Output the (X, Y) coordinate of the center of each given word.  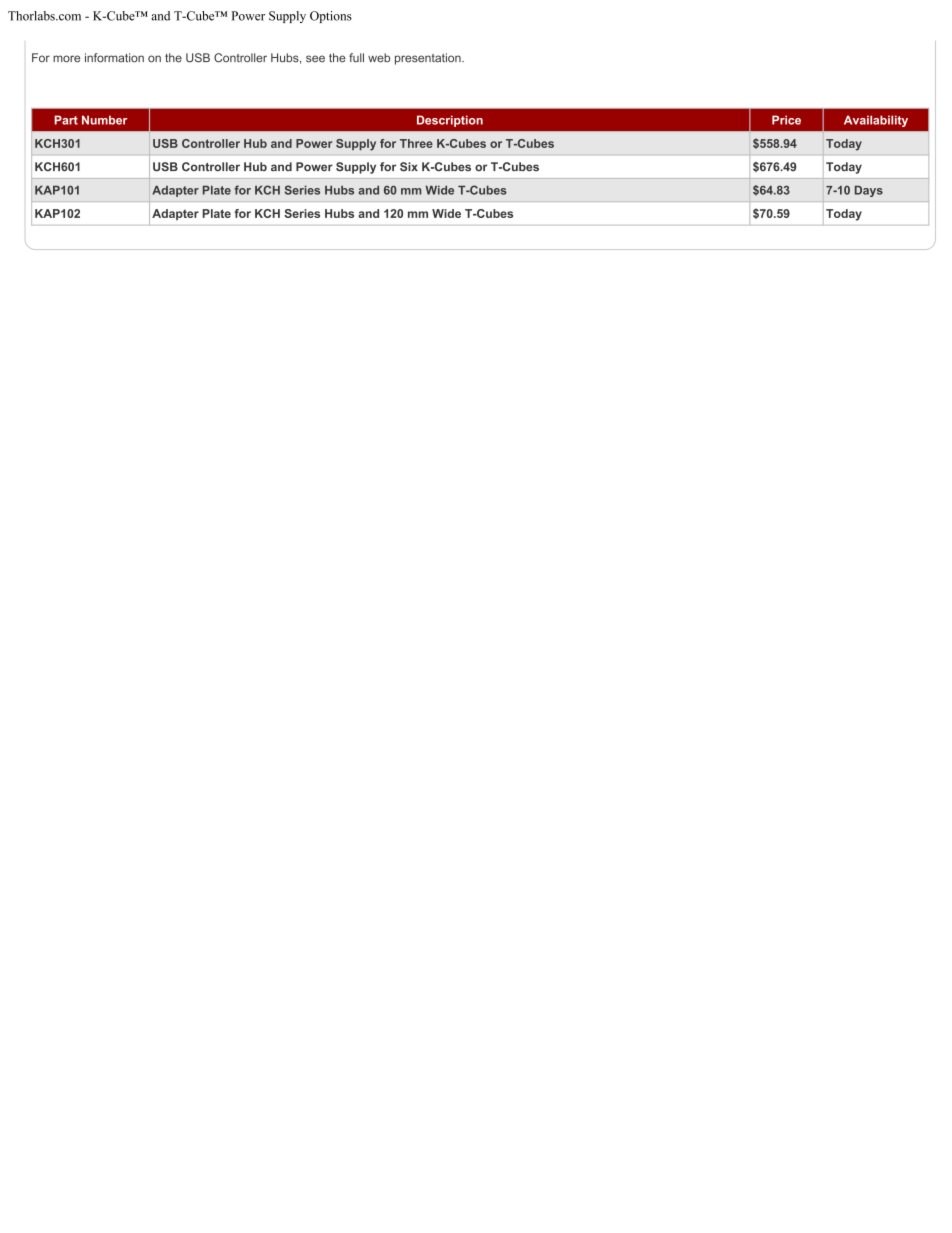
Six (409, 167)
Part (66, 120)
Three (416, 143)
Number (105, 120)
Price (786, 120)
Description (450, 121)
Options (331, 17)
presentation (429, 59)
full (356, 58)
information (114, 58)
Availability (876, 121)
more (66, 59)
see (315, 59)
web (379, 58)
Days (869, 191)
